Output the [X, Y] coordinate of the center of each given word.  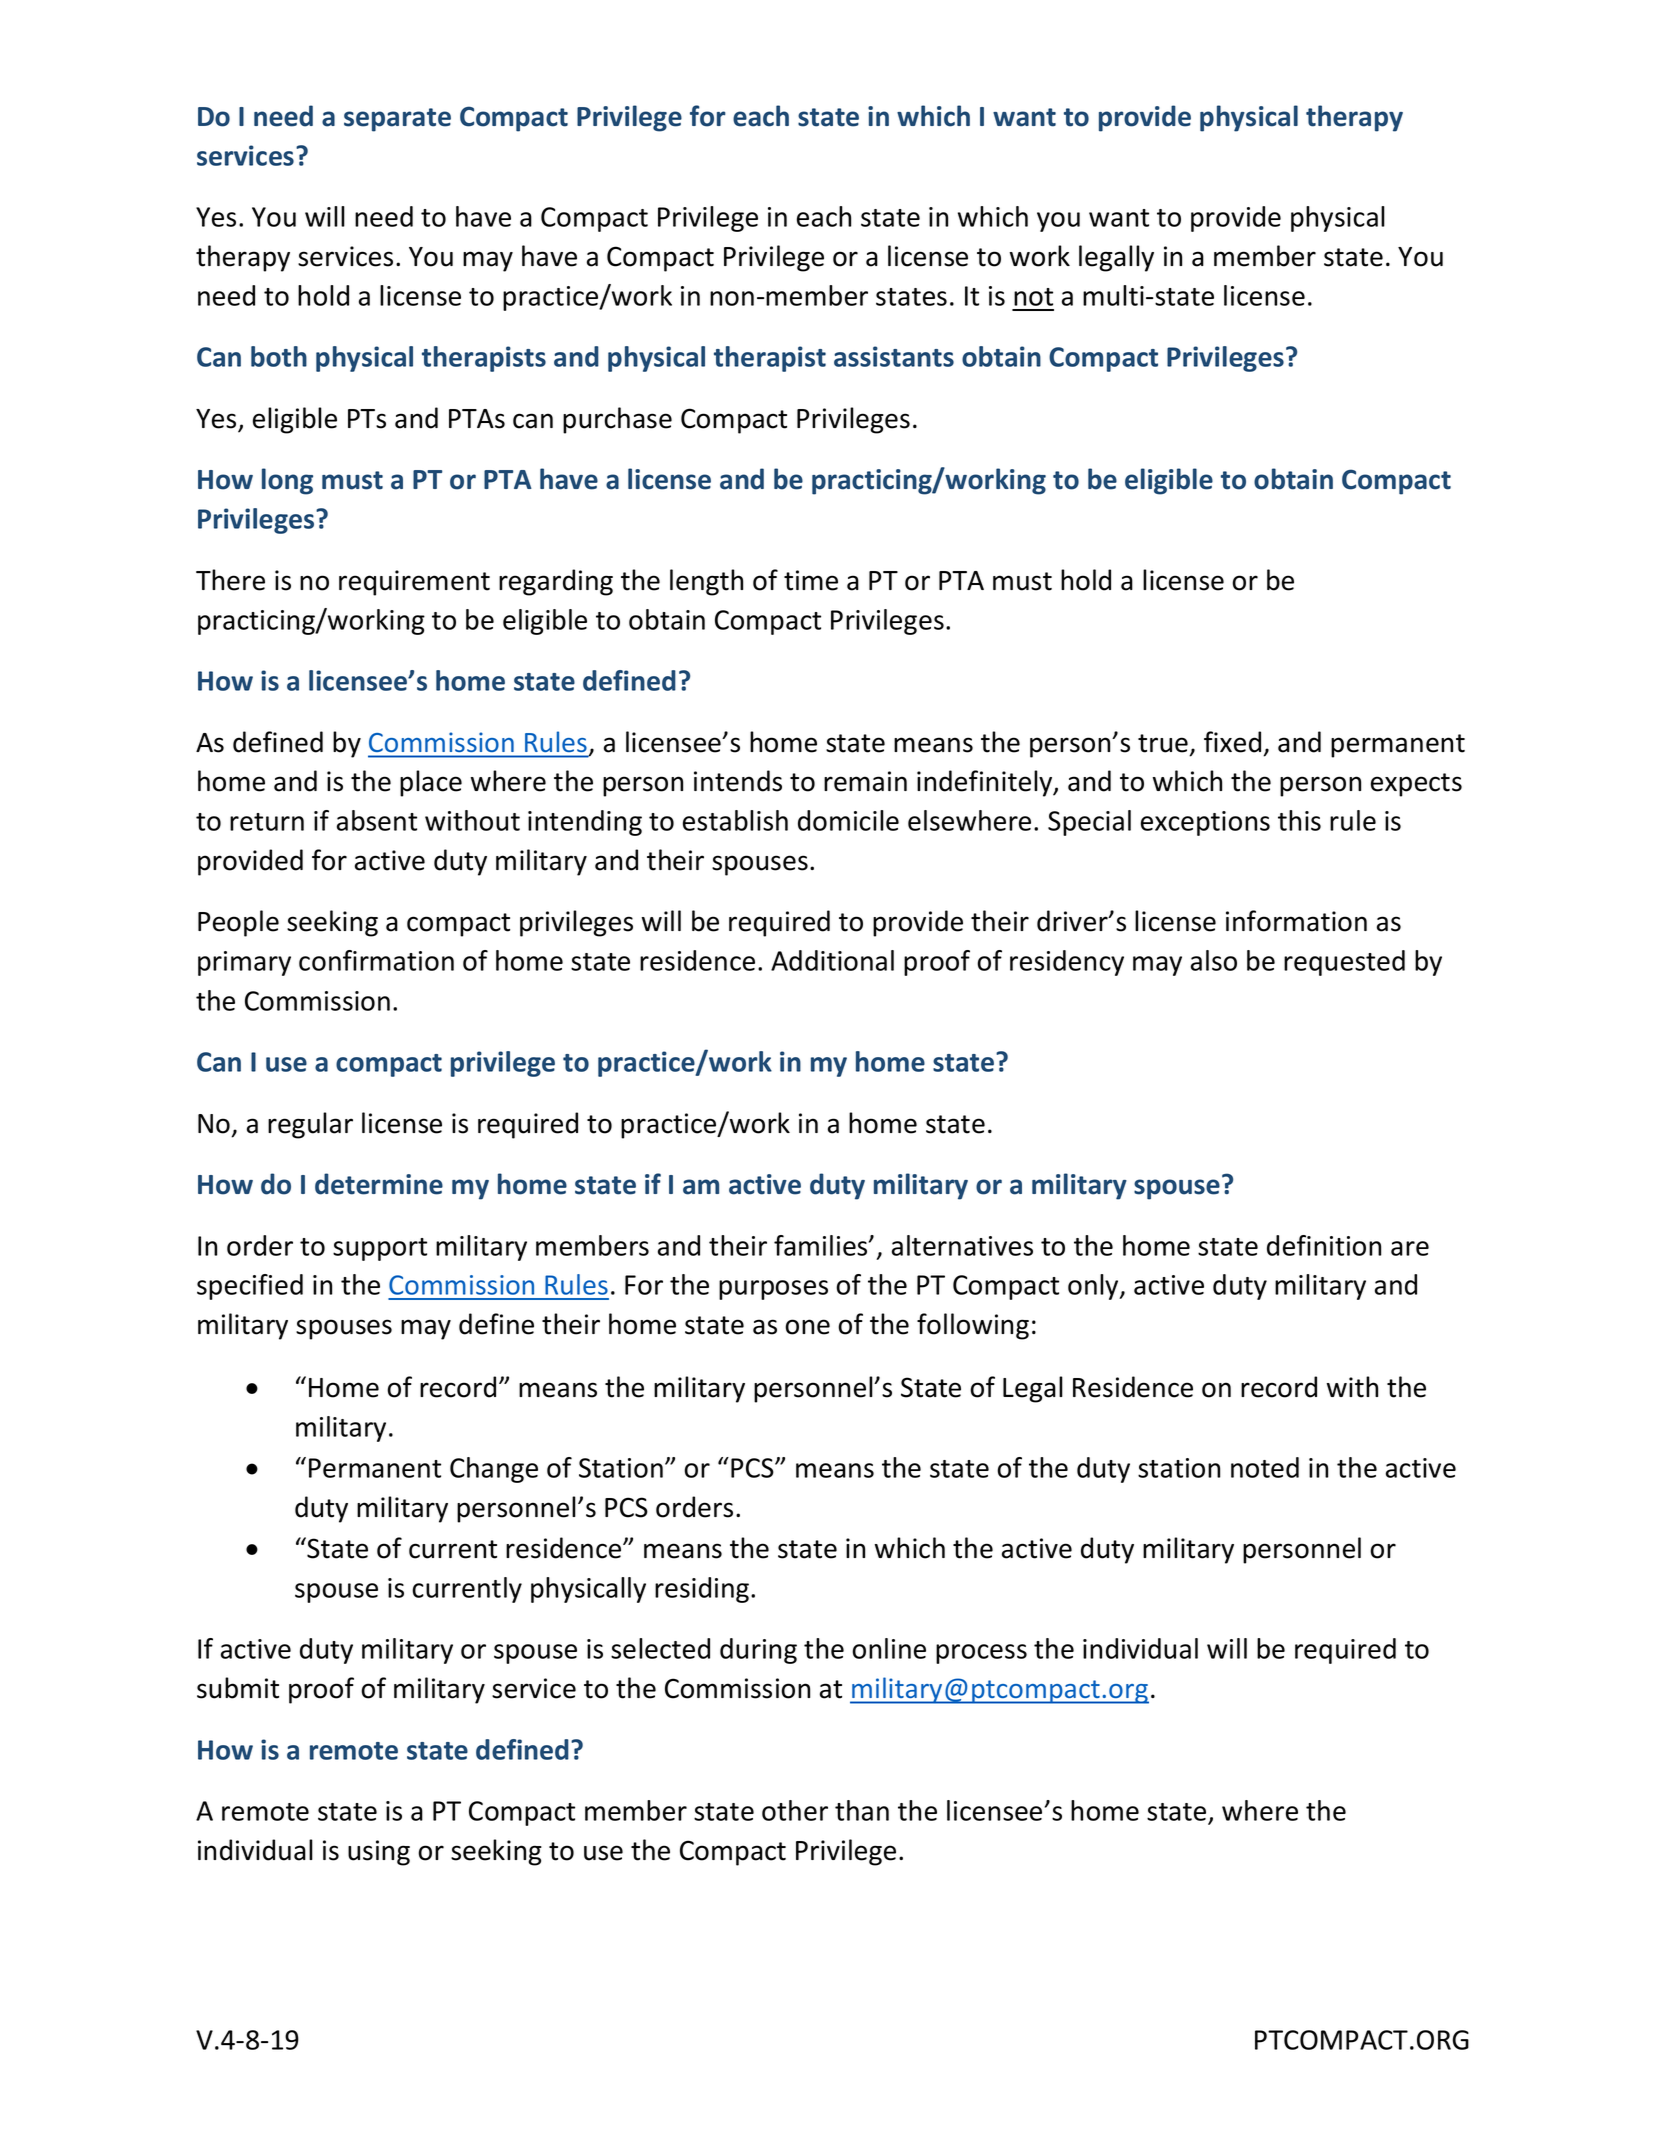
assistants [894, 356]
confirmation [376, 960]
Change [494, 1470]
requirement [414, 583]
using [379, 1853]
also [1214, 960]
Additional [832, 960]
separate [397, 120]
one [807, 1327]
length [706, 582]
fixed [1232, 742]
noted [1265, 1467]
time [811, 580]
